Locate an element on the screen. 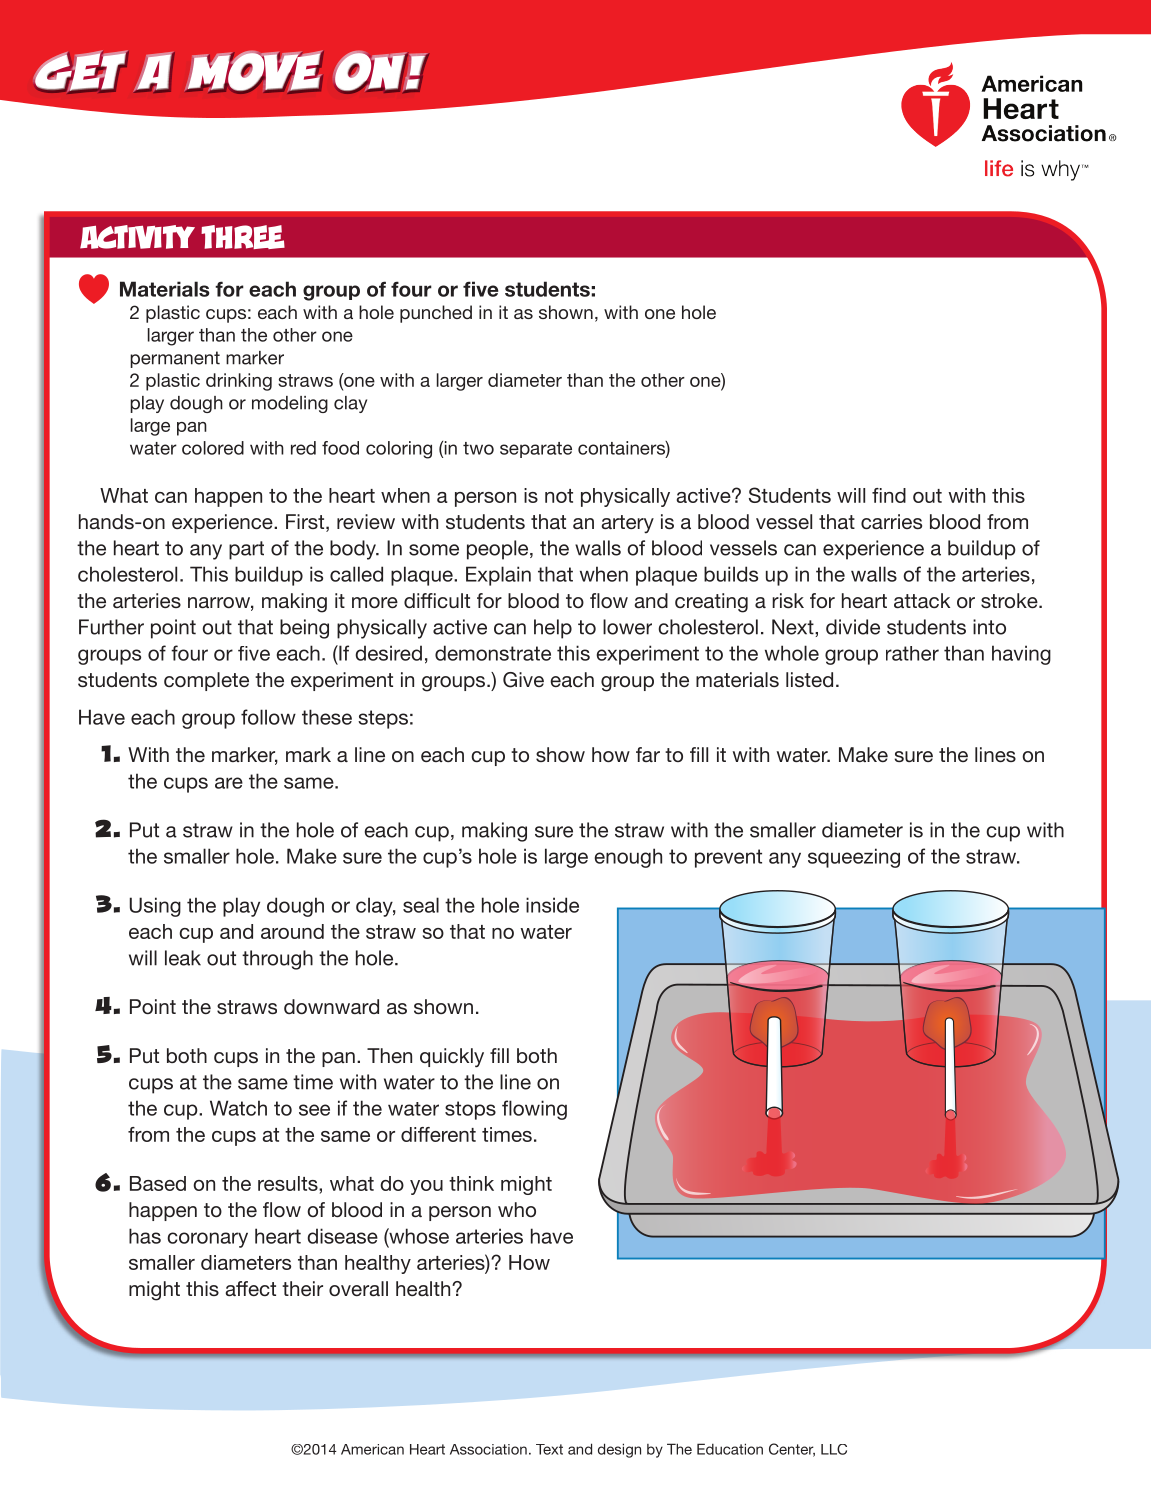 The width and height of the screenshot is (1151, 1489). Give is located at coordinates (523, 680).
